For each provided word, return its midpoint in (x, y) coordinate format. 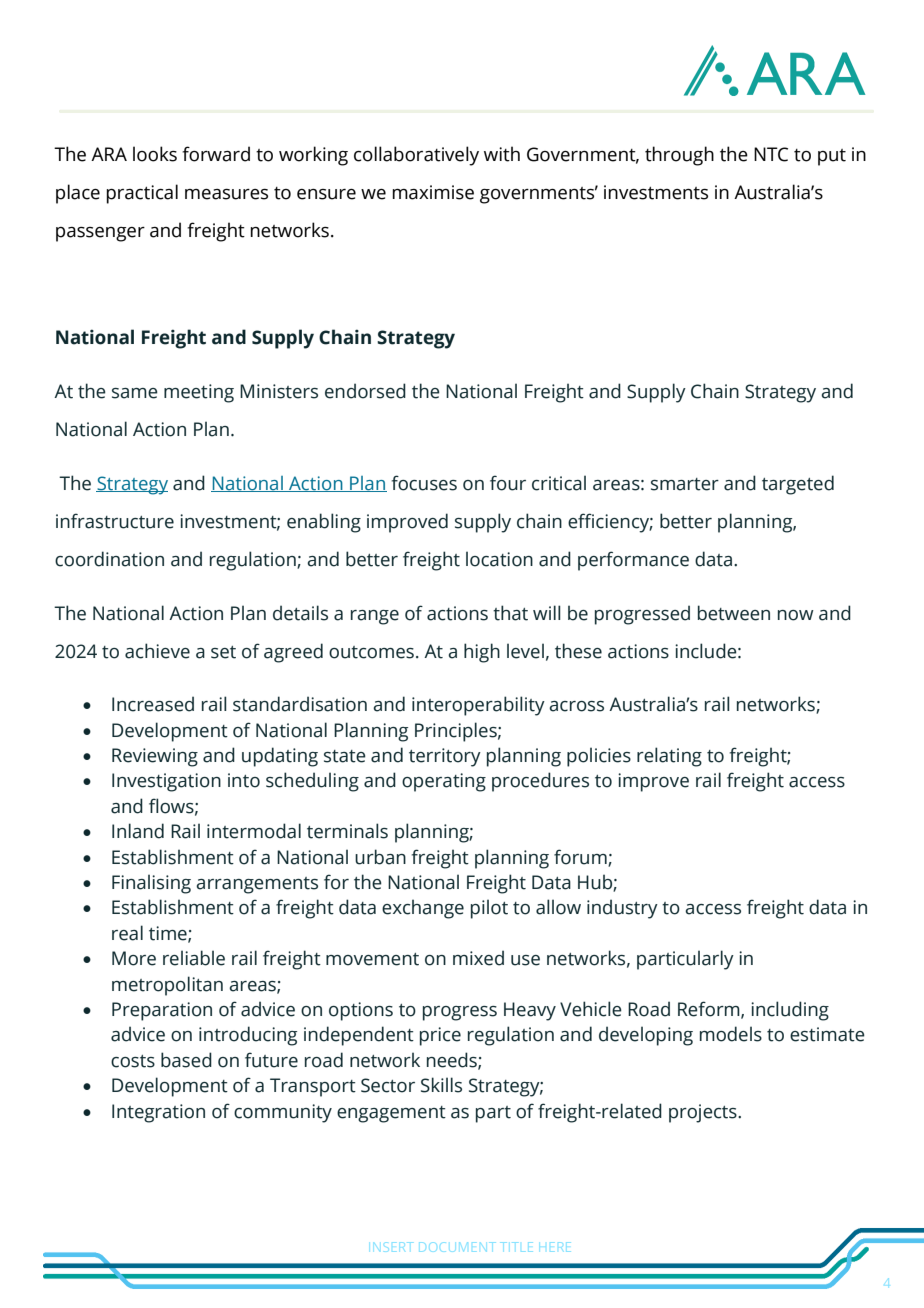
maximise (433, 192)
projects (704, 1113)
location (499, 559)
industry (622, 909)
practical (142, 194)
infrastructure (115, 521)
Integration (158, 1113)
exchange (423, 909)
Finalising (151, 884)
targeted (798, 485)
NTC (771, 154)
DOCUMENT (457, 1247)
